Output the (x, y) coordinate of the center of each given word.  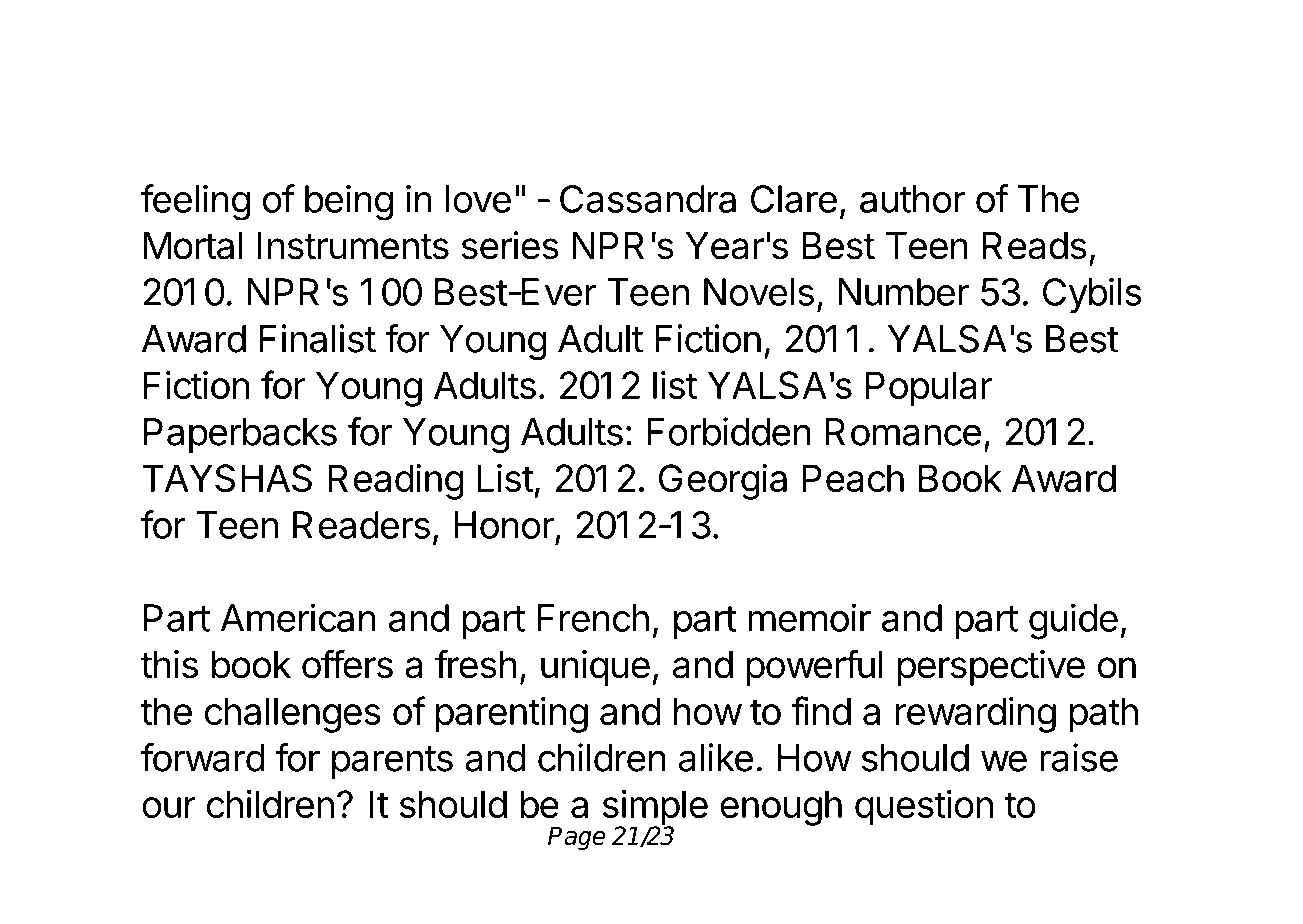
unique (595, 668)
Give (996, 74)
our (169, 807)
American (298, 618)
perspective (991, 668)
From (650, 137)
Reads (1034, 246)
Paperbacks (240, 435)
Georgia (723, 482)
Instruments (353, 246)
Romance (903, 432)
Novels (759, 292)
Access (219, 75)
